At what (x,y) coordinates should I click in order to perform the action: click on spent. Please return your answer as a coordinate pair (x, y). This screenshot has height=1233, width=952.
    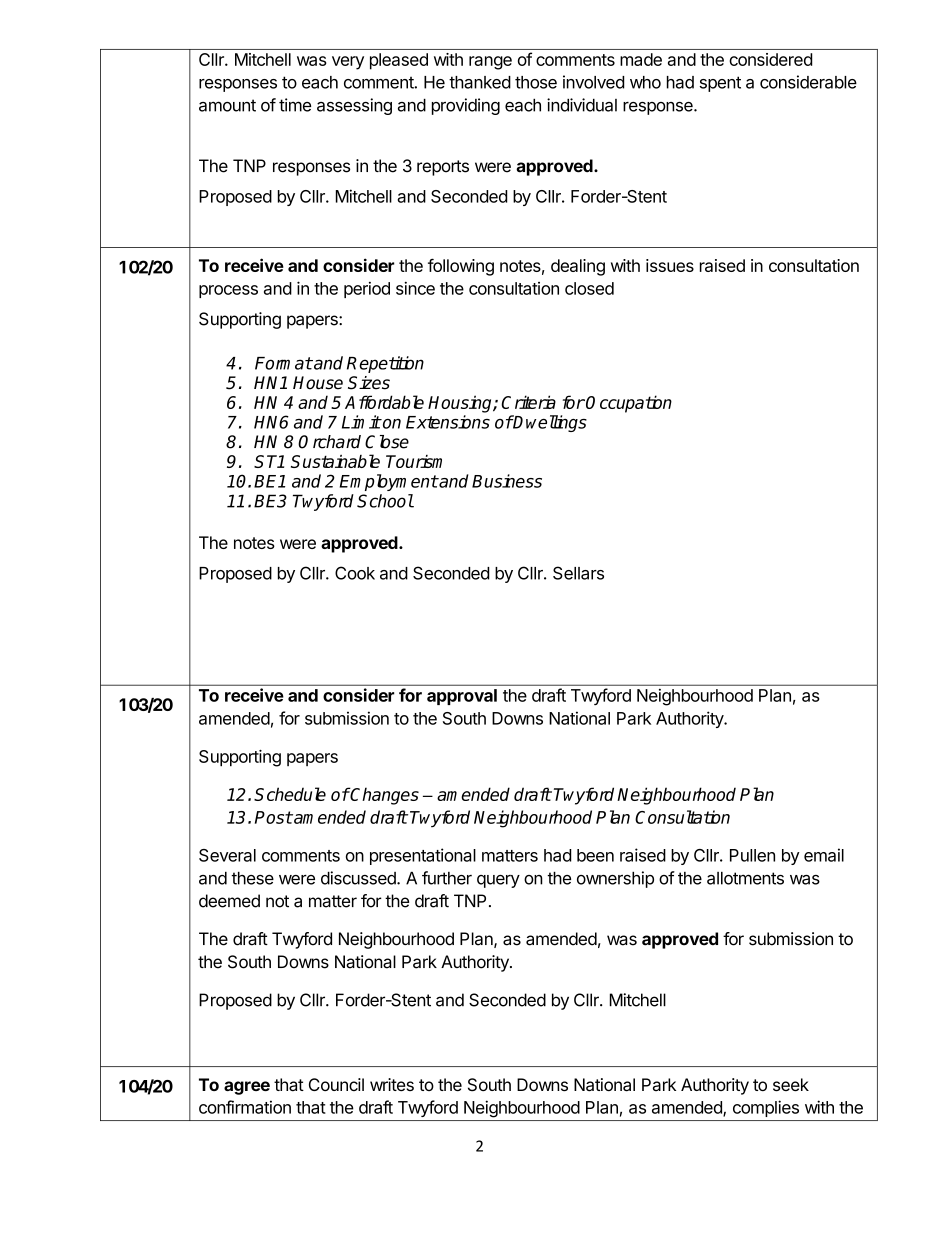
    Looking at the image, I should click on (720, 84).
